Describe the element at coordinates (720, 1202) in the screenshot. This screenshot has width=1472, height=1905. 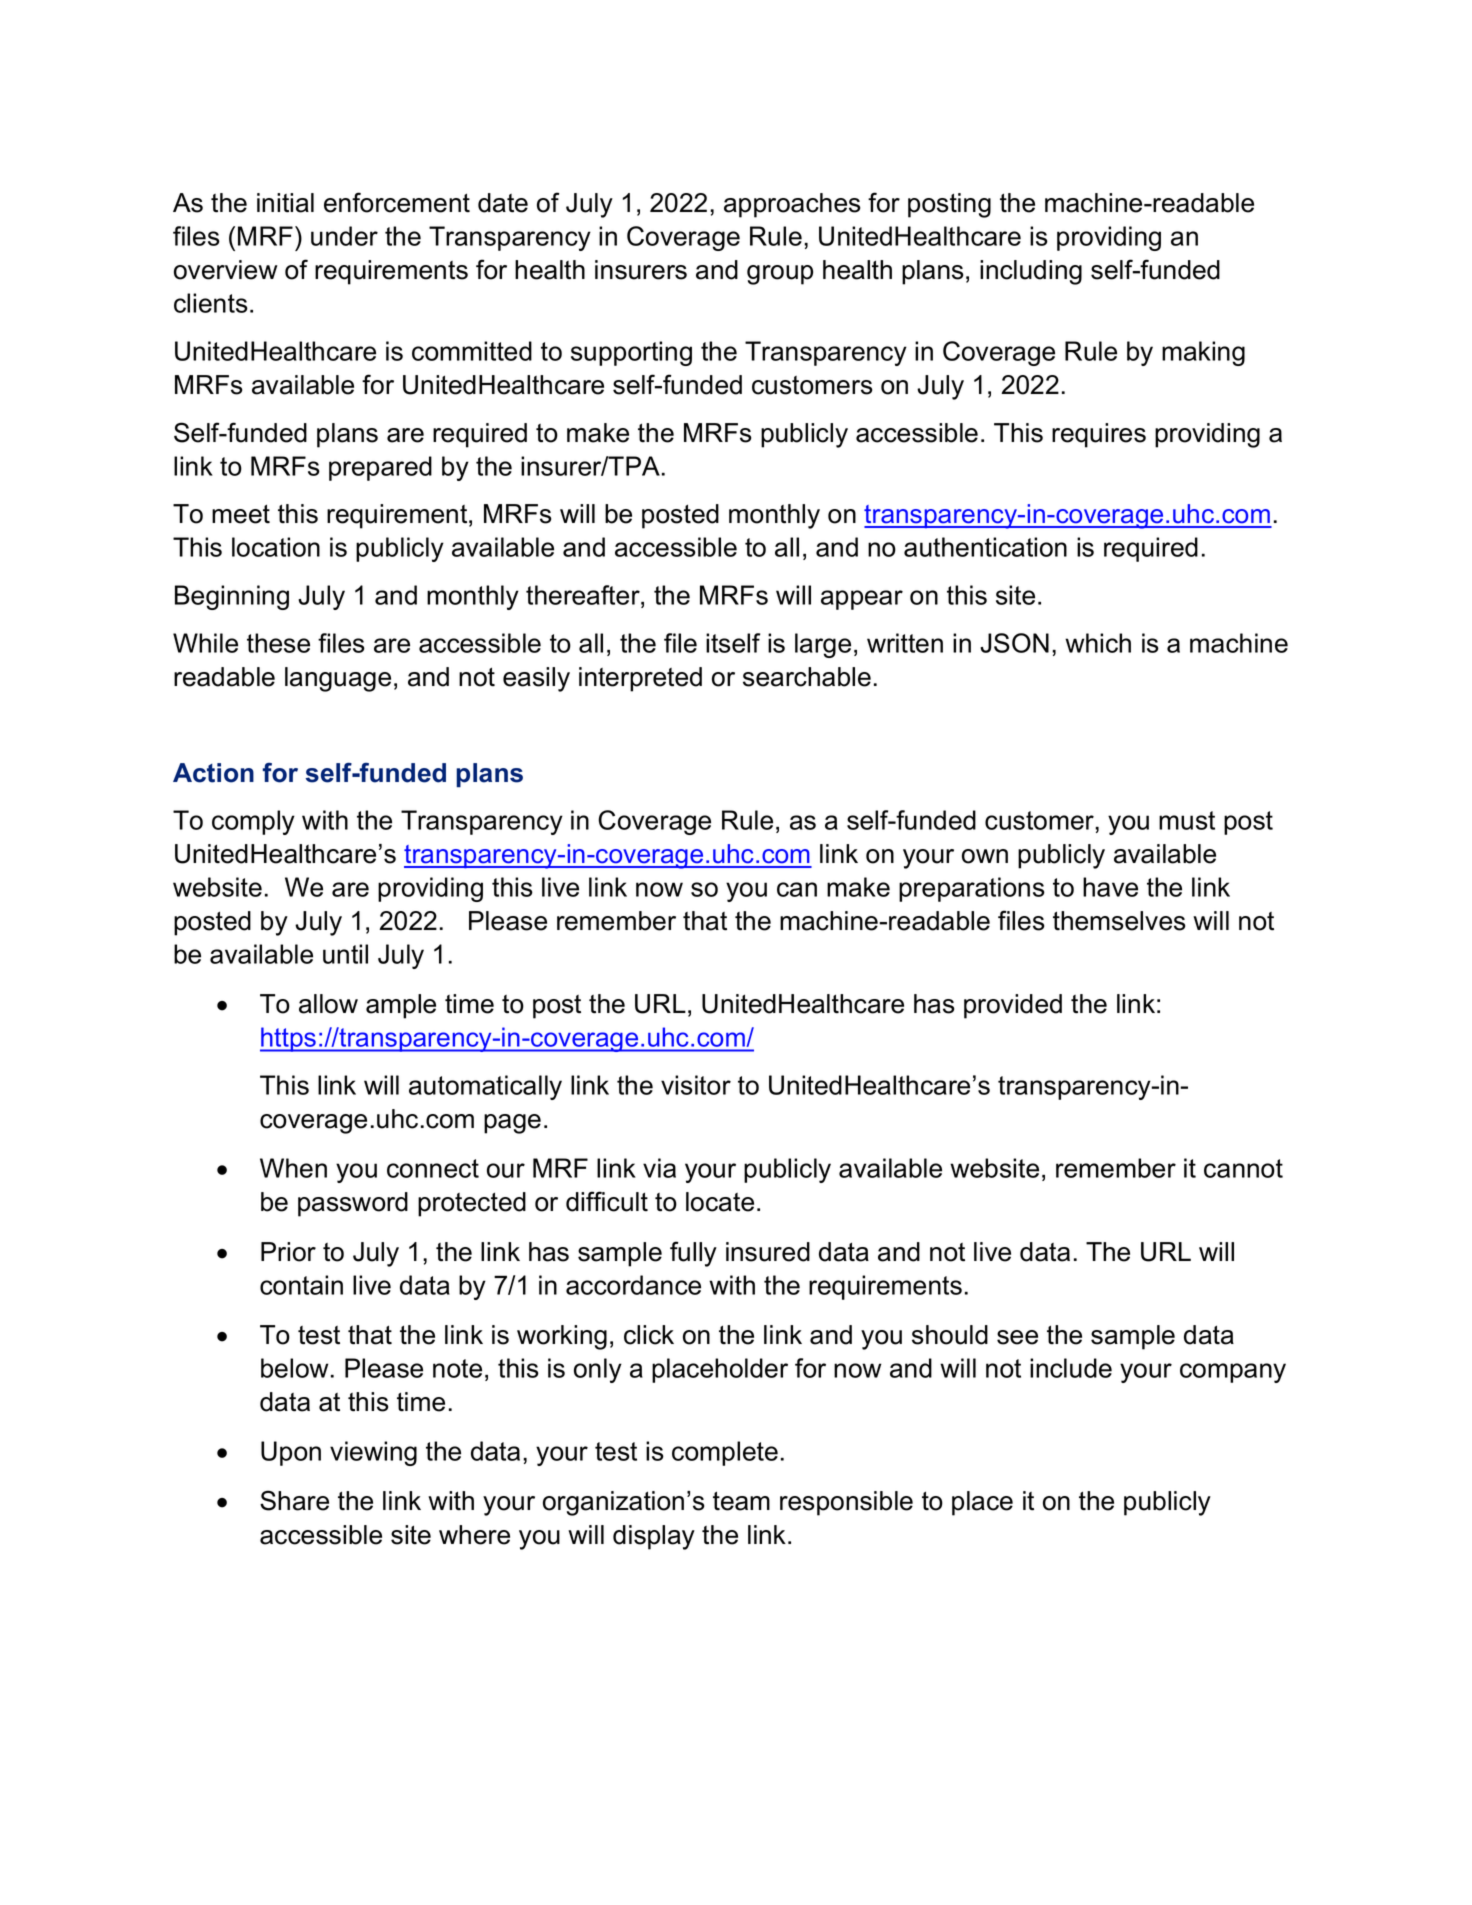
I see `locate` at that location.
